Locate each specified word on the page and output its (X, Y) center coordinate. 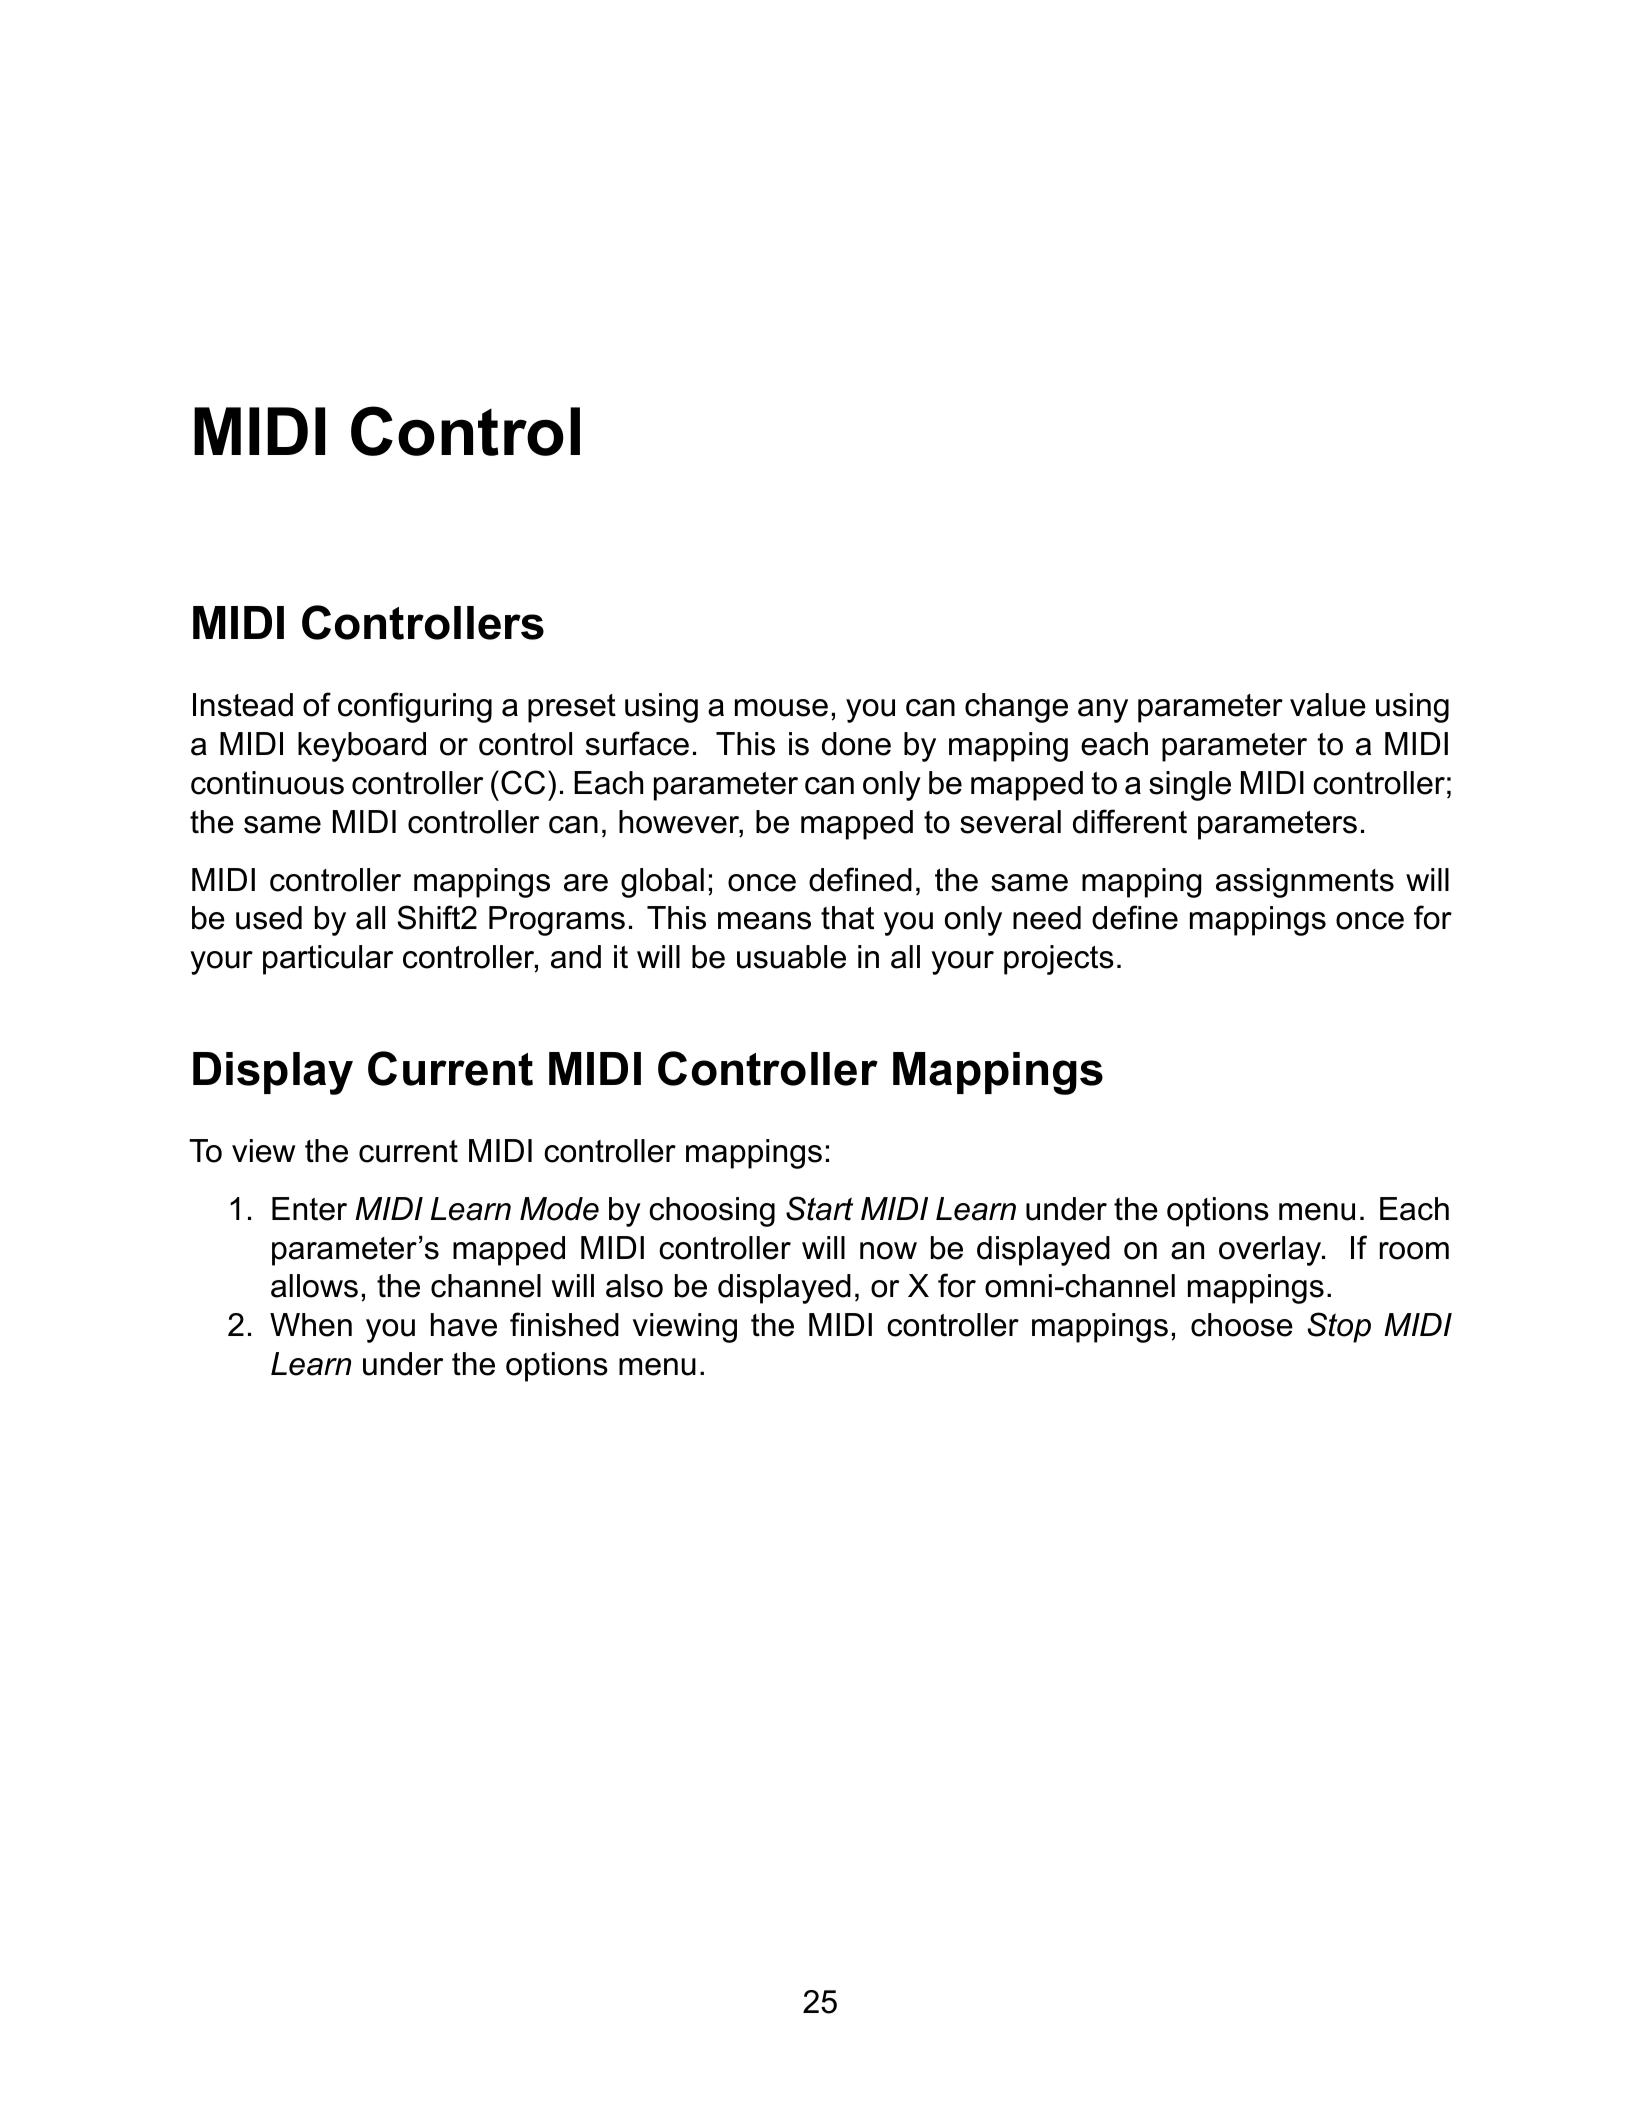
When (311, 1325)
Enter (309, 1209)
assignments (1305, 883)
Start (819, 1208)
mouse (781, 708)
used (269, 918)
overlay (1271, 1251)
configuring (415, 707)
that (847, 918)
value (1328, 705)
